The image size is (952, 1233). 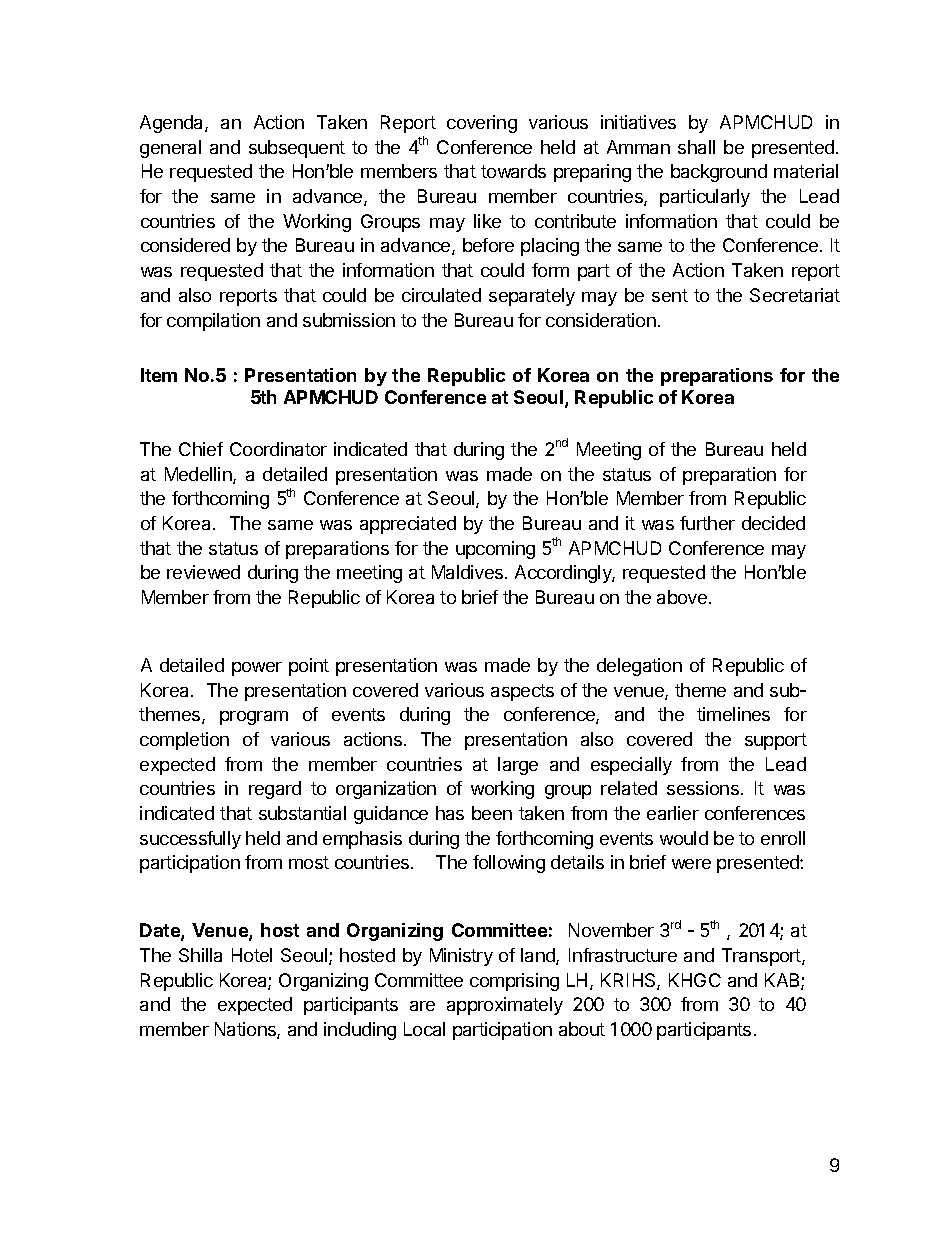 What do you see at coordinates (482, 124) in the screenshot?
I see `covering` at bounding box center [482, 124].
